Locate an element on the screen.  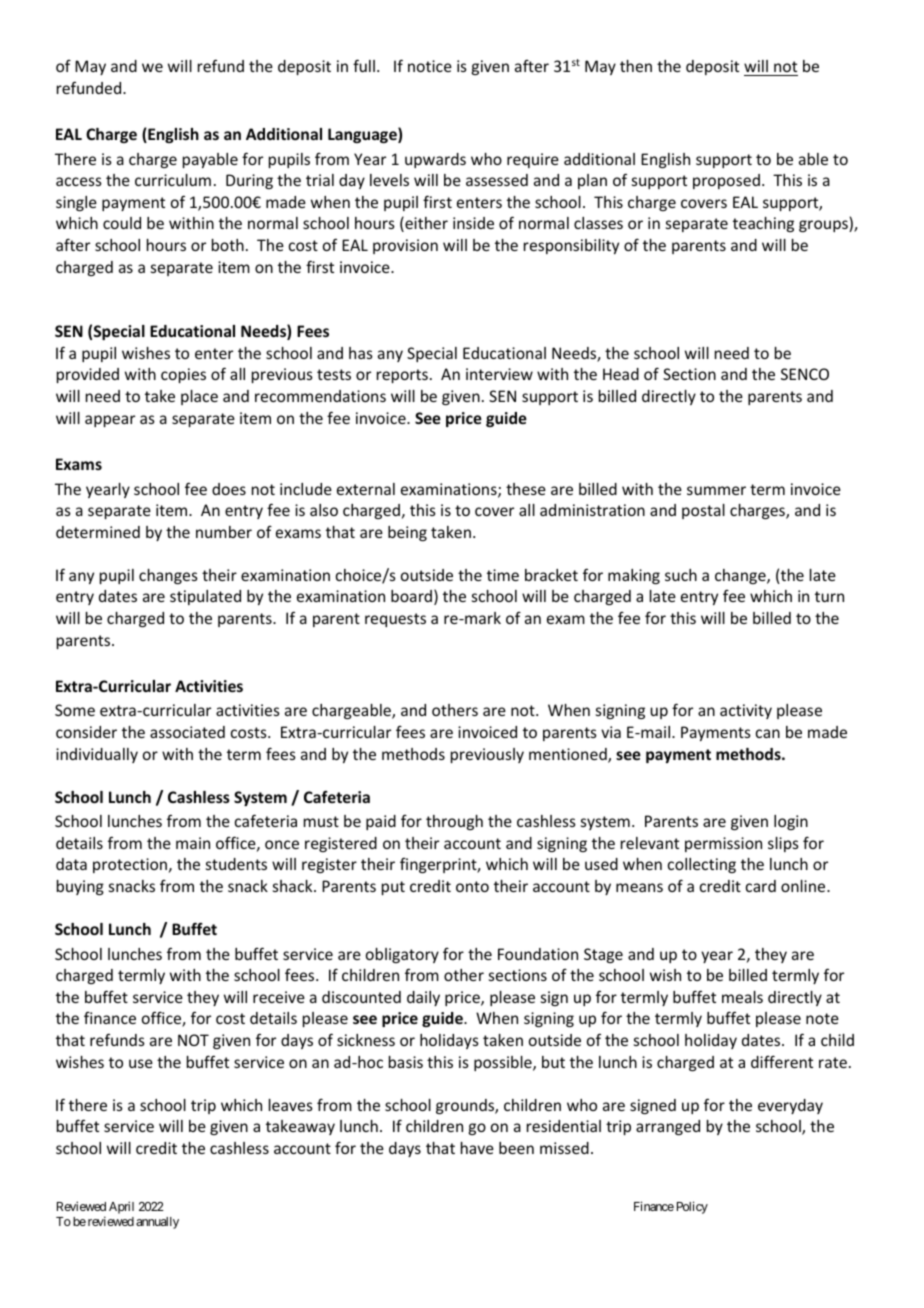
notice is located at coordinates (430, 66).
